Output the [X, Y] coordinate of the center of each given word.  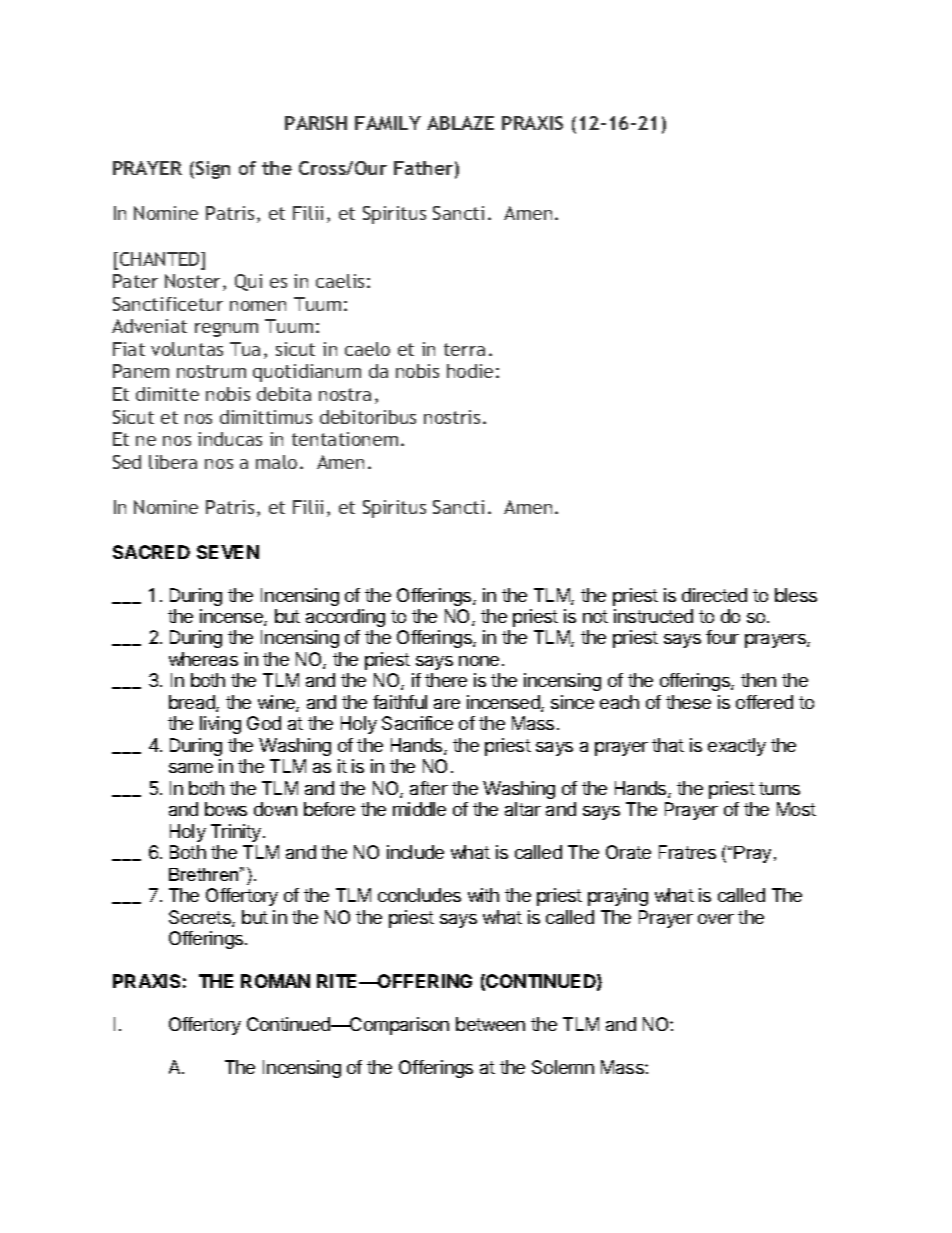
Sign [213, 170]
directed [714, 595]
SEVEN [228, 552]
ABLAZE [460, 123]
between [490, 1024]
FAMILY [388, 123]
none [479, 661]
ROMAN [275, 981]
